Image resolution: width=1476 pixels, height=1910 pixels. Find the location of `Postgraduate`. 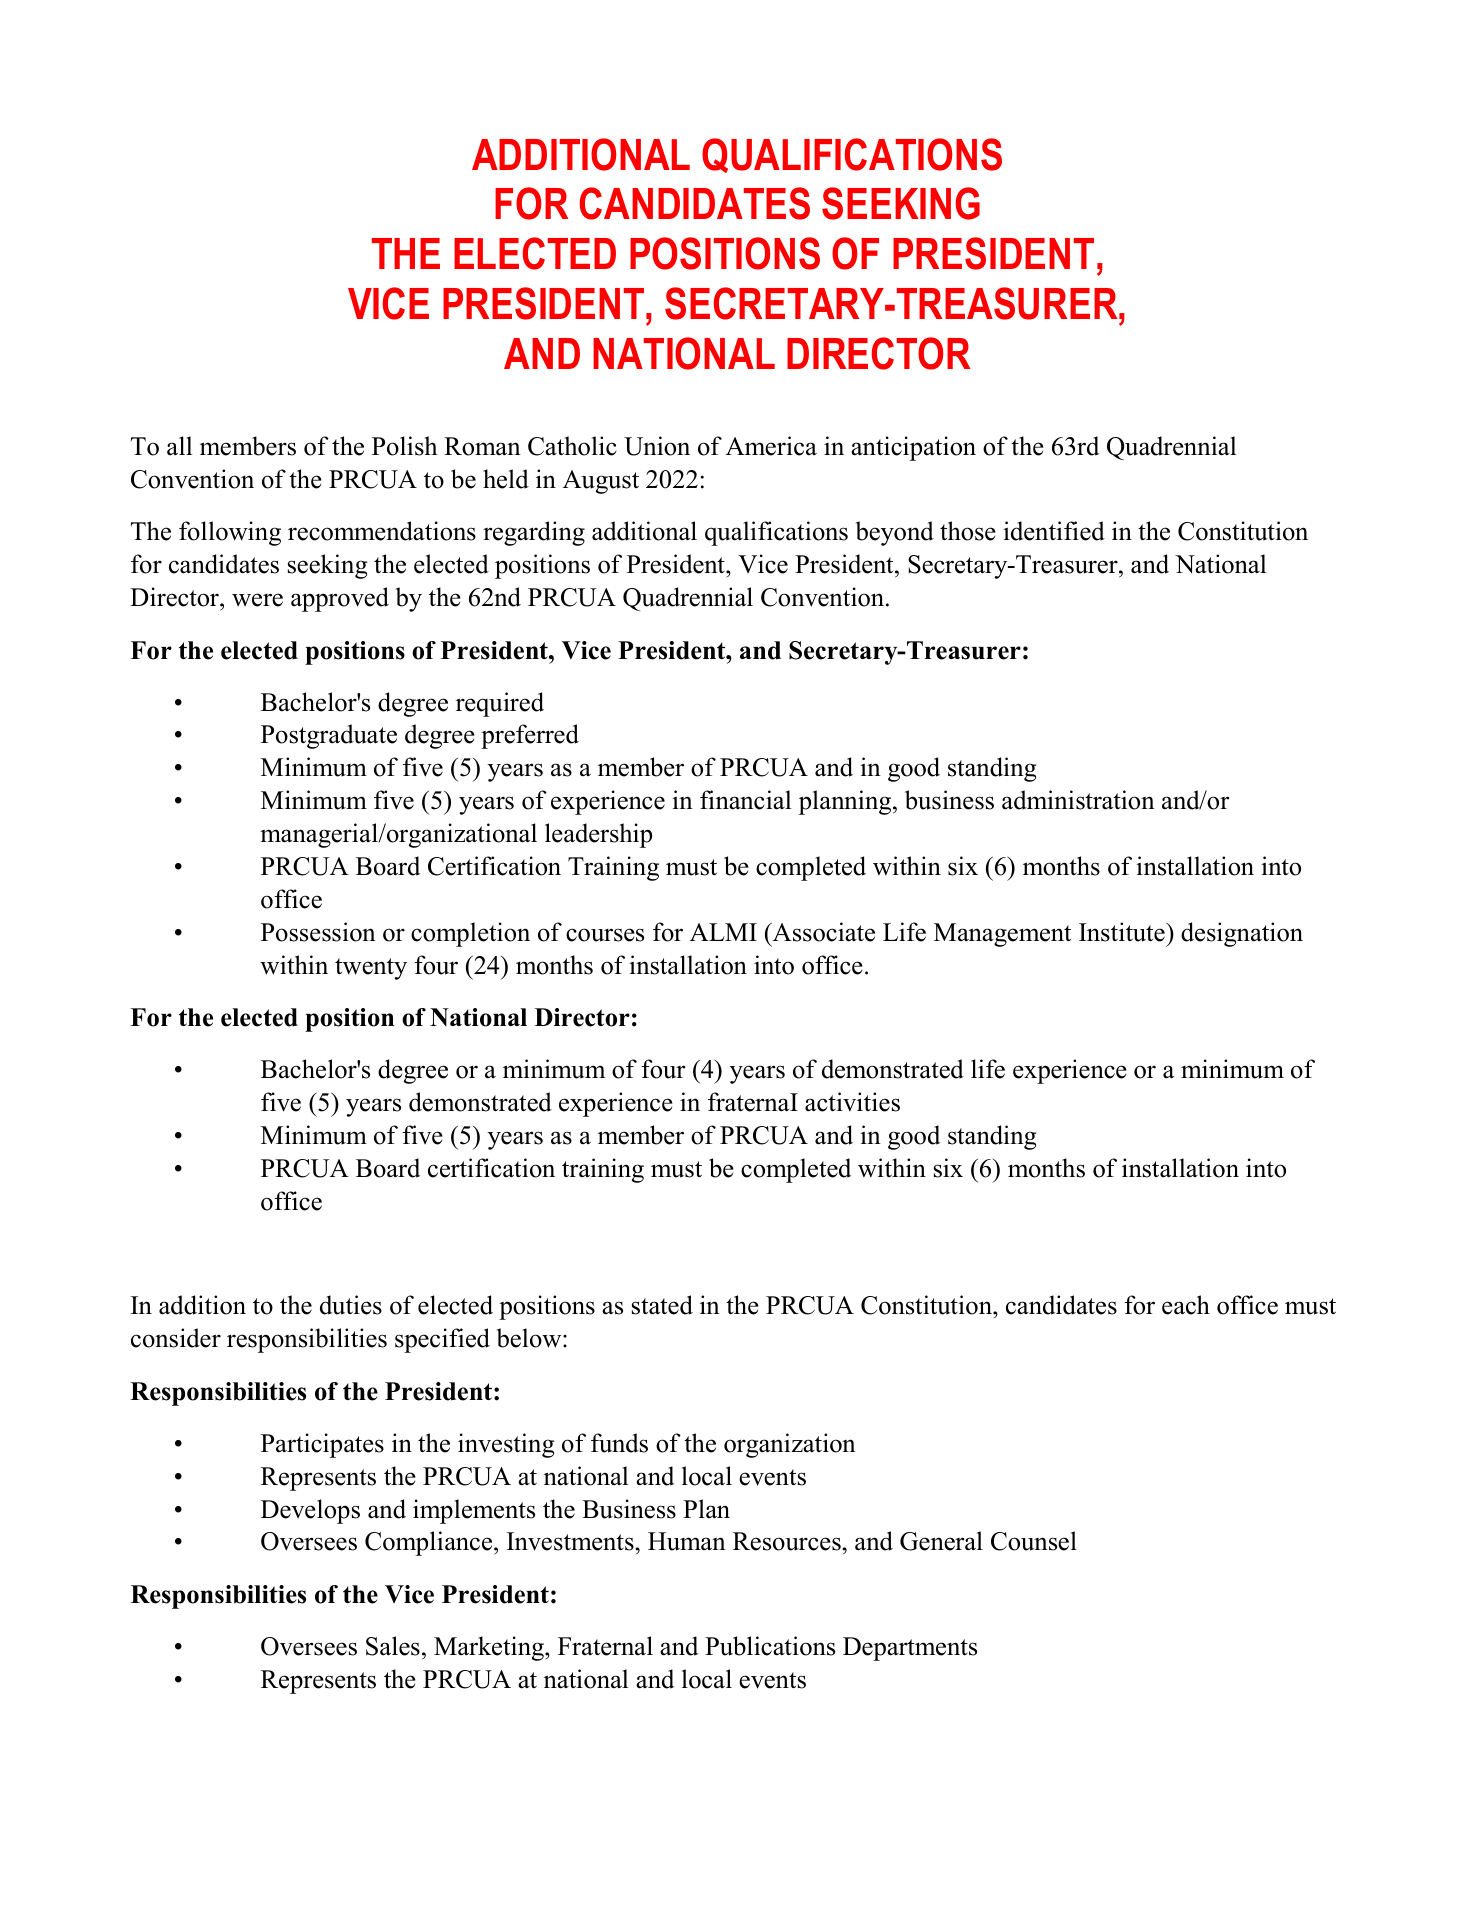

Postgraduate is located at coordinates (329, 736).
